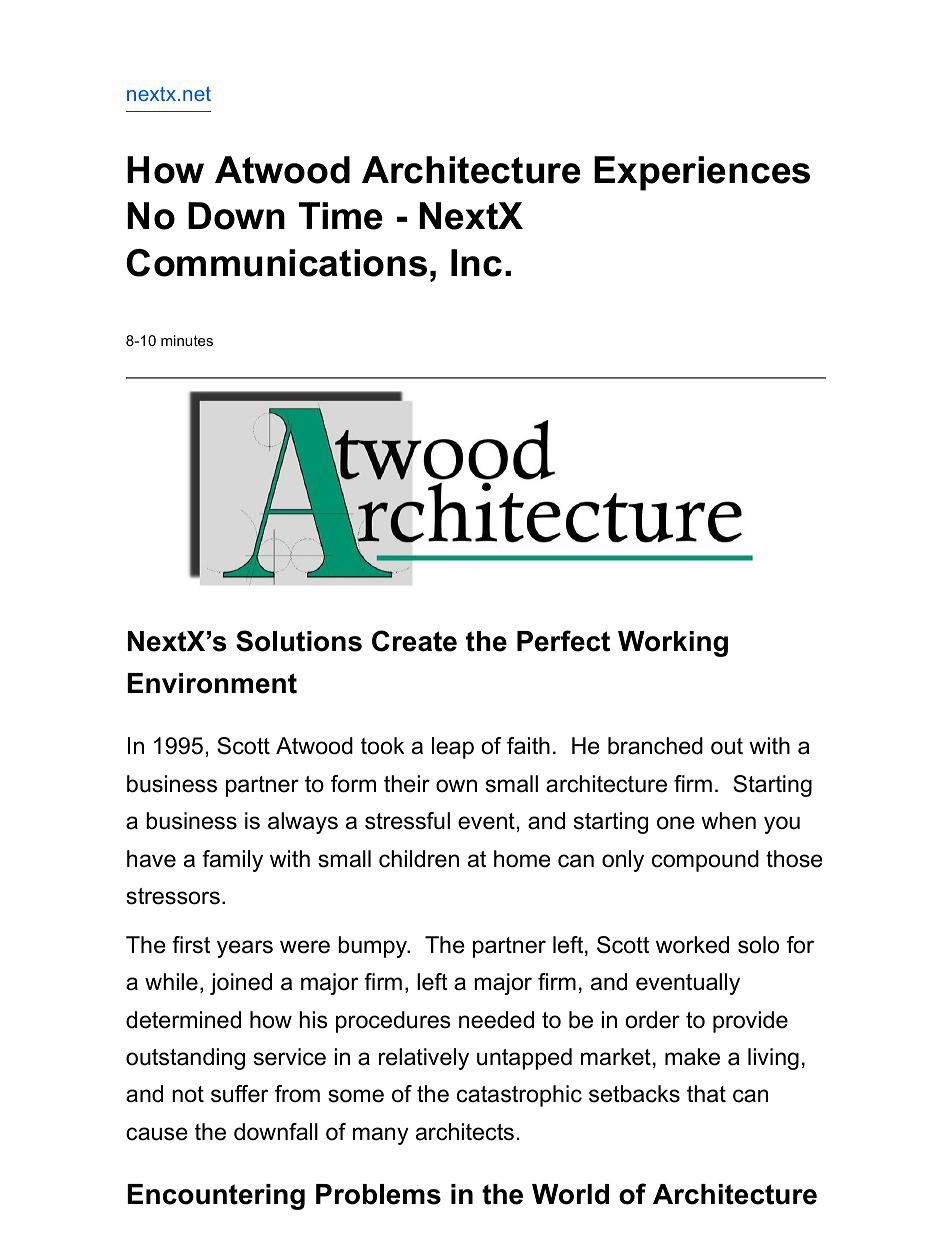 This image has height=1233, width=952. Describe the element at coordinates (655, 746) in the image. I see `branched` at that location.
